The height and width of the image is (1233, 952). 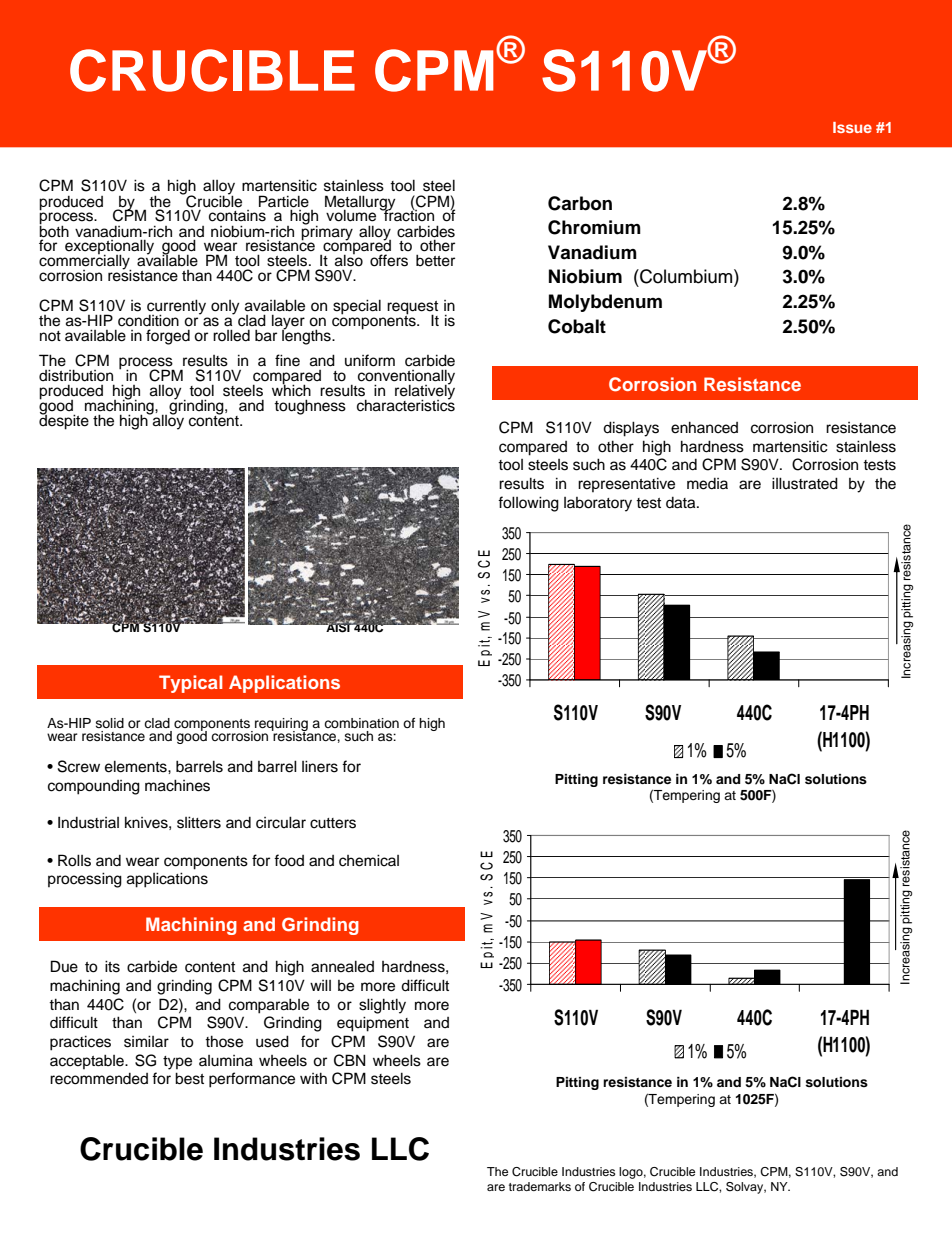 What do you see at coordinates (852, 127) in the image?
I see `Issue` at bounding box center [852, 127].
